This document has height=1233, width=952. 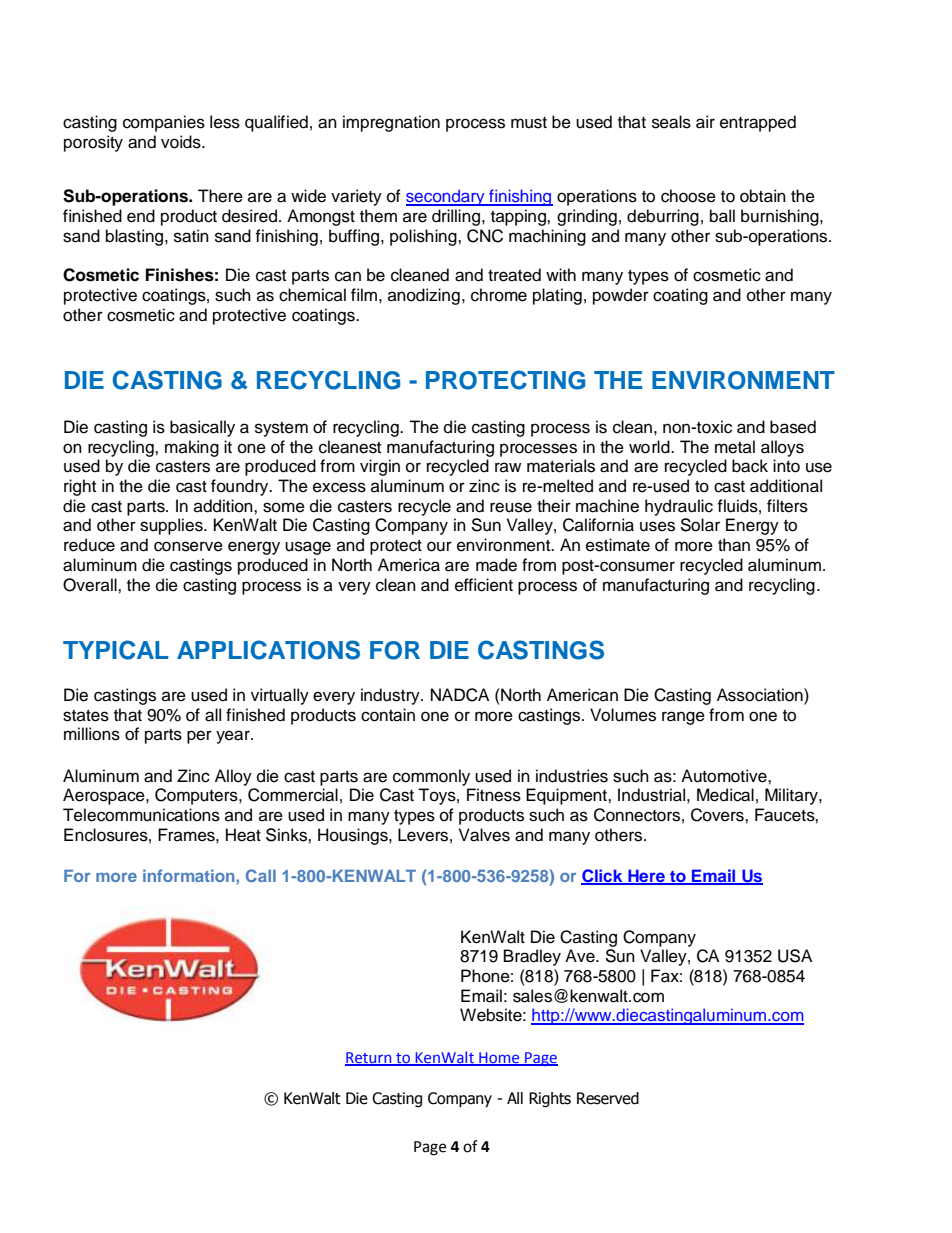 I want to click on Home, so click(x=499, y=1059).
